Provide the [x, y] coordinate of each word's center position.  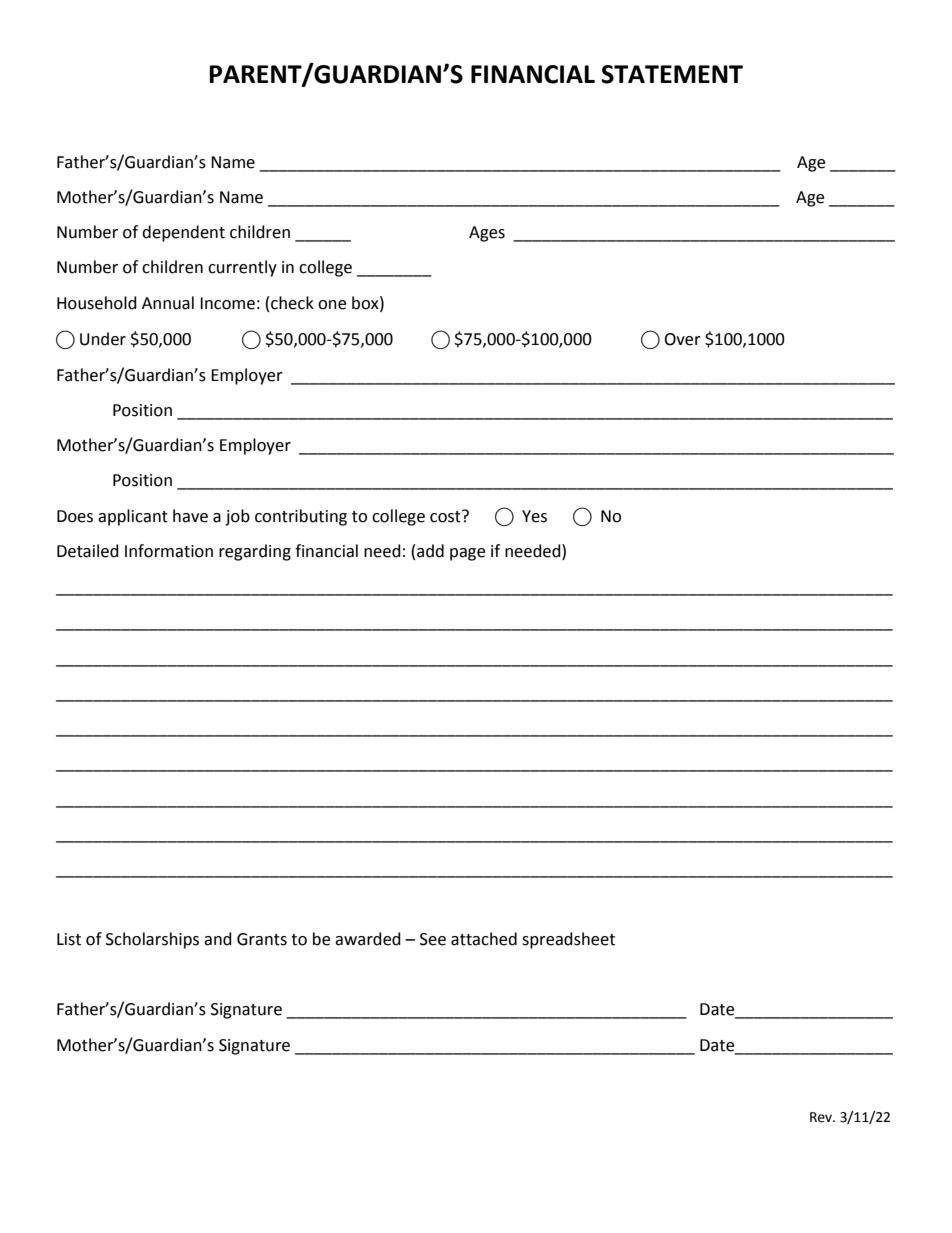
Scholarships [152, 940]
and [218, 939]
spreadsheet [568, 940]
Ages [487, 234]
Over [682, 339]
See [433, 939]
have [190, 516]
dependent [183, 233]
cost [446, 516]
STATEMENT [672, 74]
